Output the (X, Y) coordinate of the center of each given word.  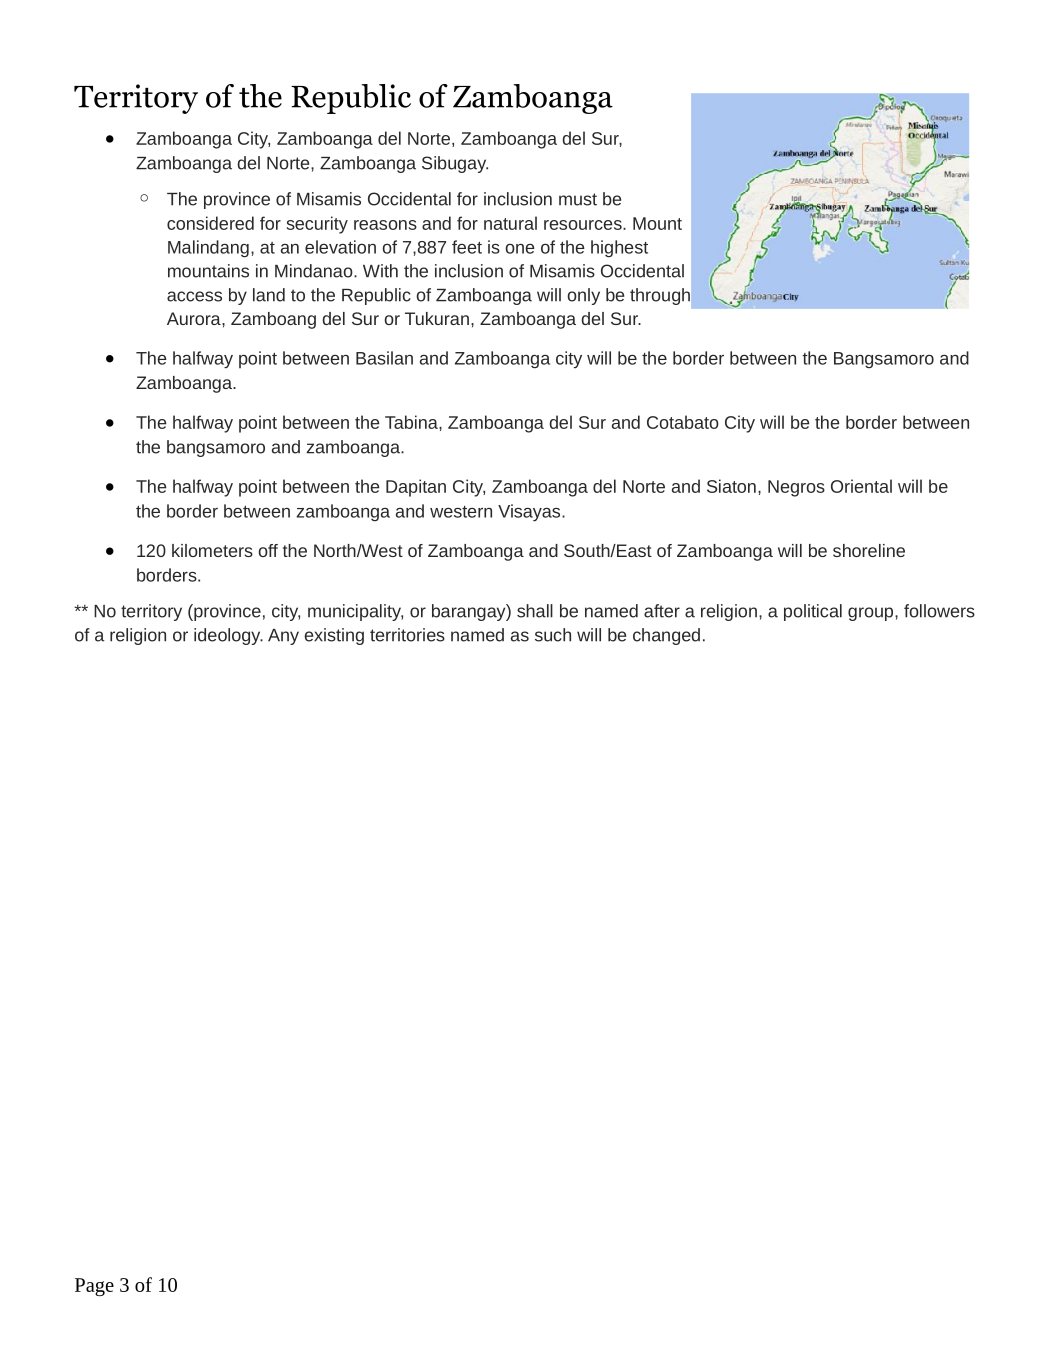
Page (94, 1287)
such (553, 635)
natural (510, 223)
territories (407, 635)
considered (210, 223)
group (872, 614)
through (660, 296)
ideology (228, 636)
